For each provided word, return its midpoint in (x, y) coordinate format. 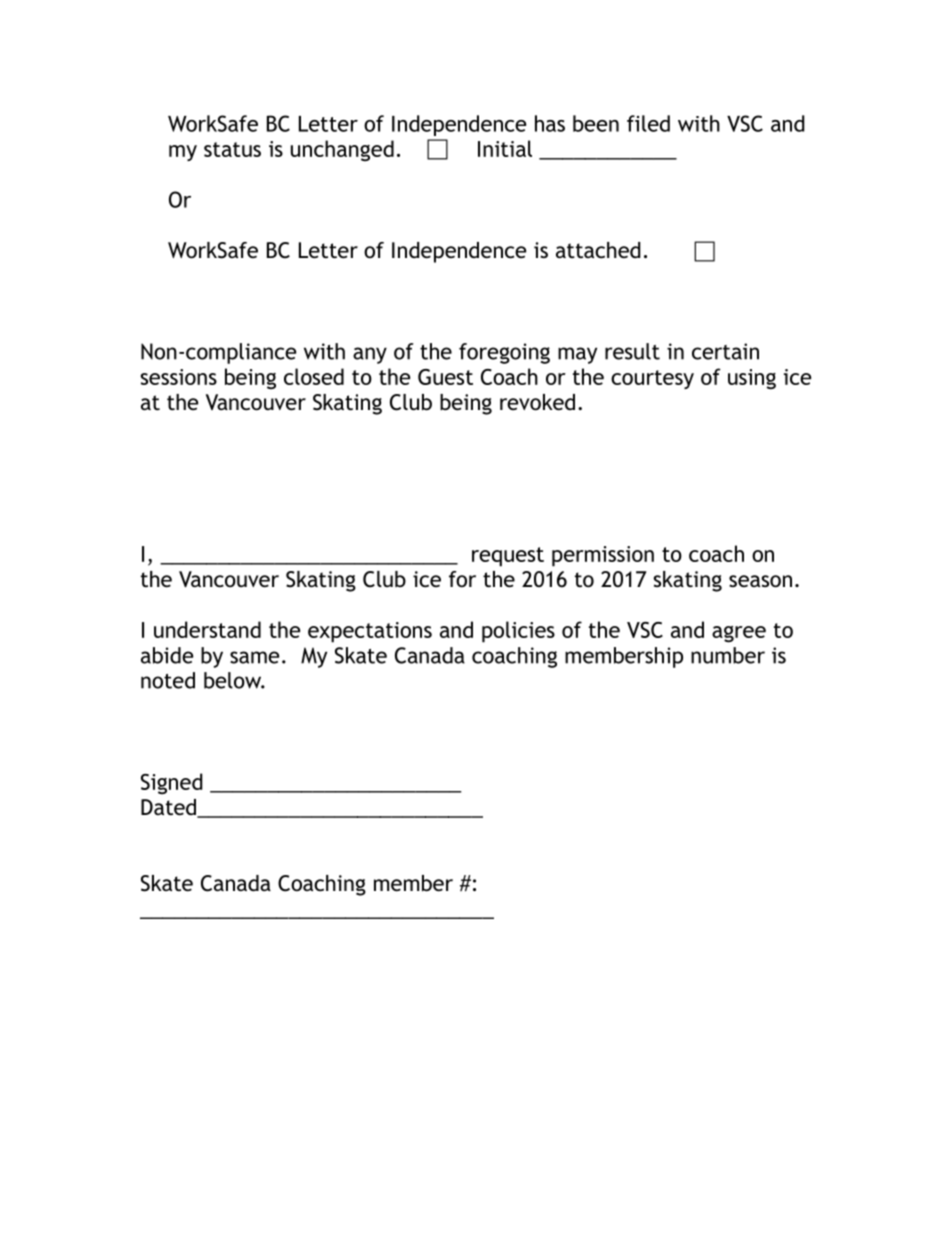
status (232, 149)
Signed (172, 783)
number (728, 655)
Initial (505, 148)
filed (648, 123)
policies (518, 632)
